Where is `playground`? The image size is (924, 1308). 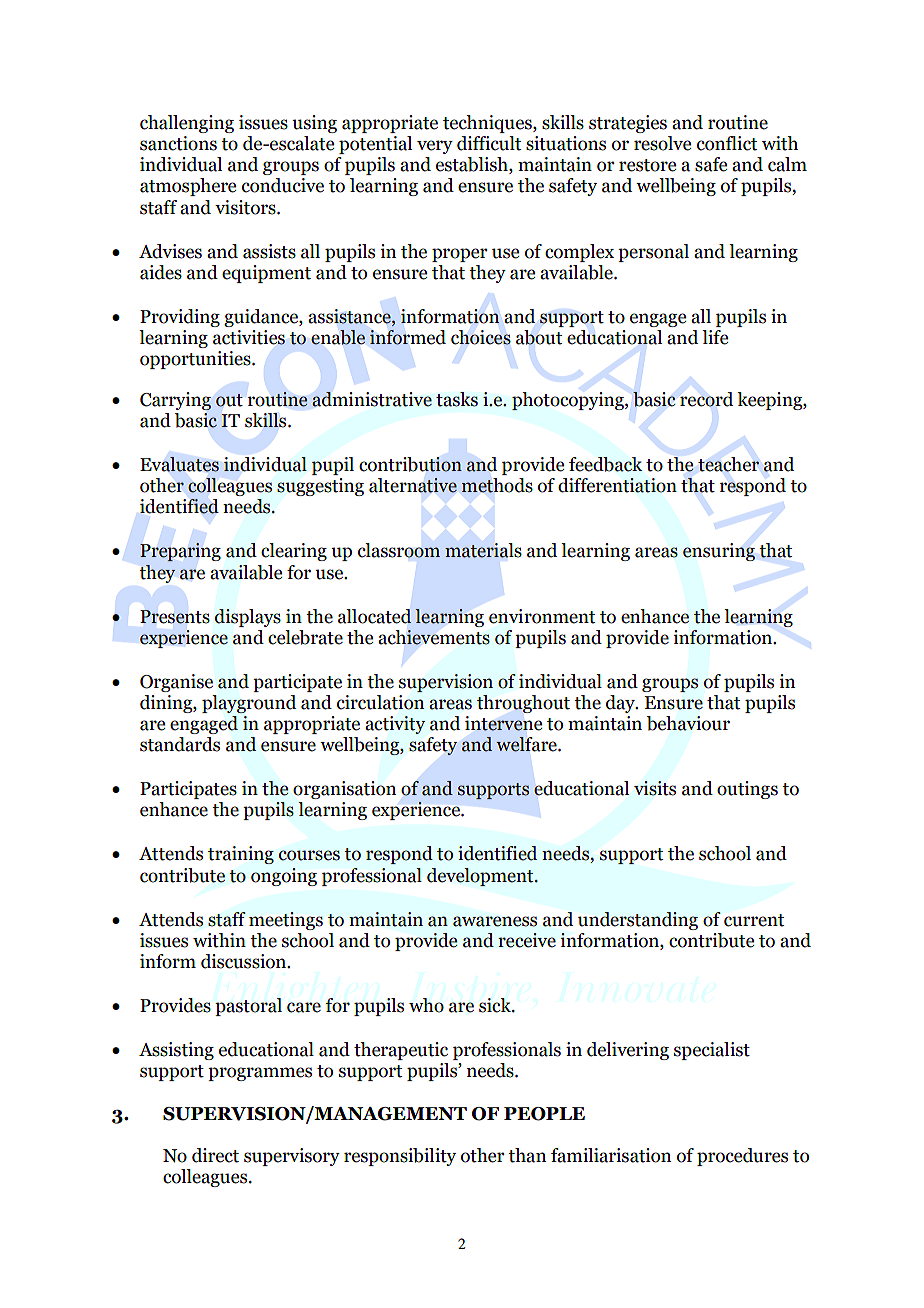
playground is located at coordinates (249, 704).
